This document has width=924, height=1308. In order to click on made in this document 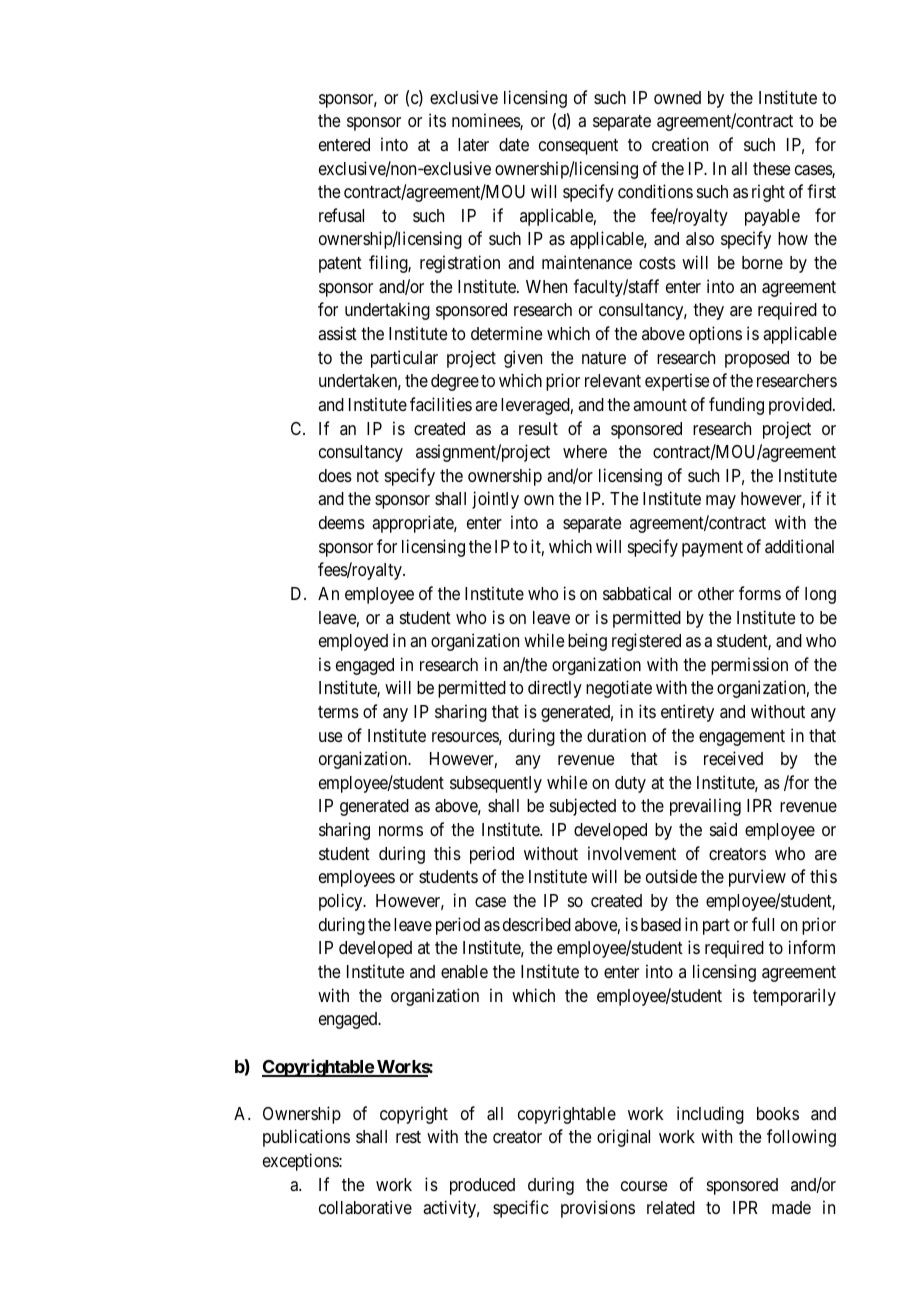, I will do `click(791, 1207)`.
